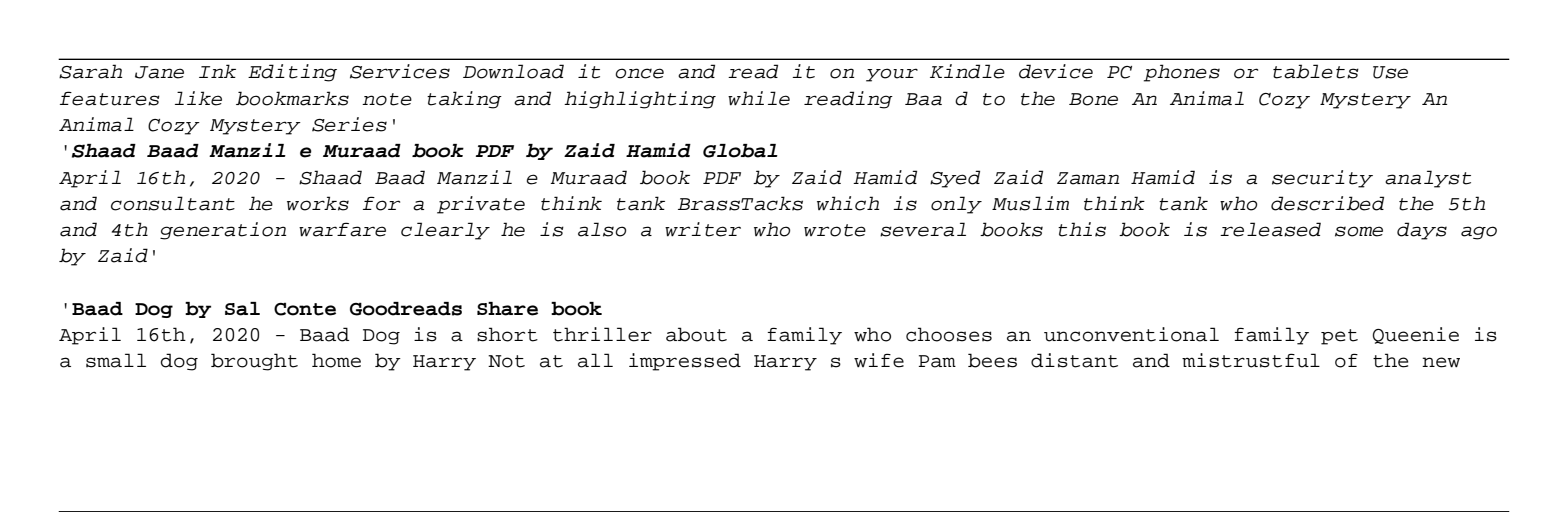  Describe the element at coordinates (254, 362) in the document. I see `brought` at that location.
